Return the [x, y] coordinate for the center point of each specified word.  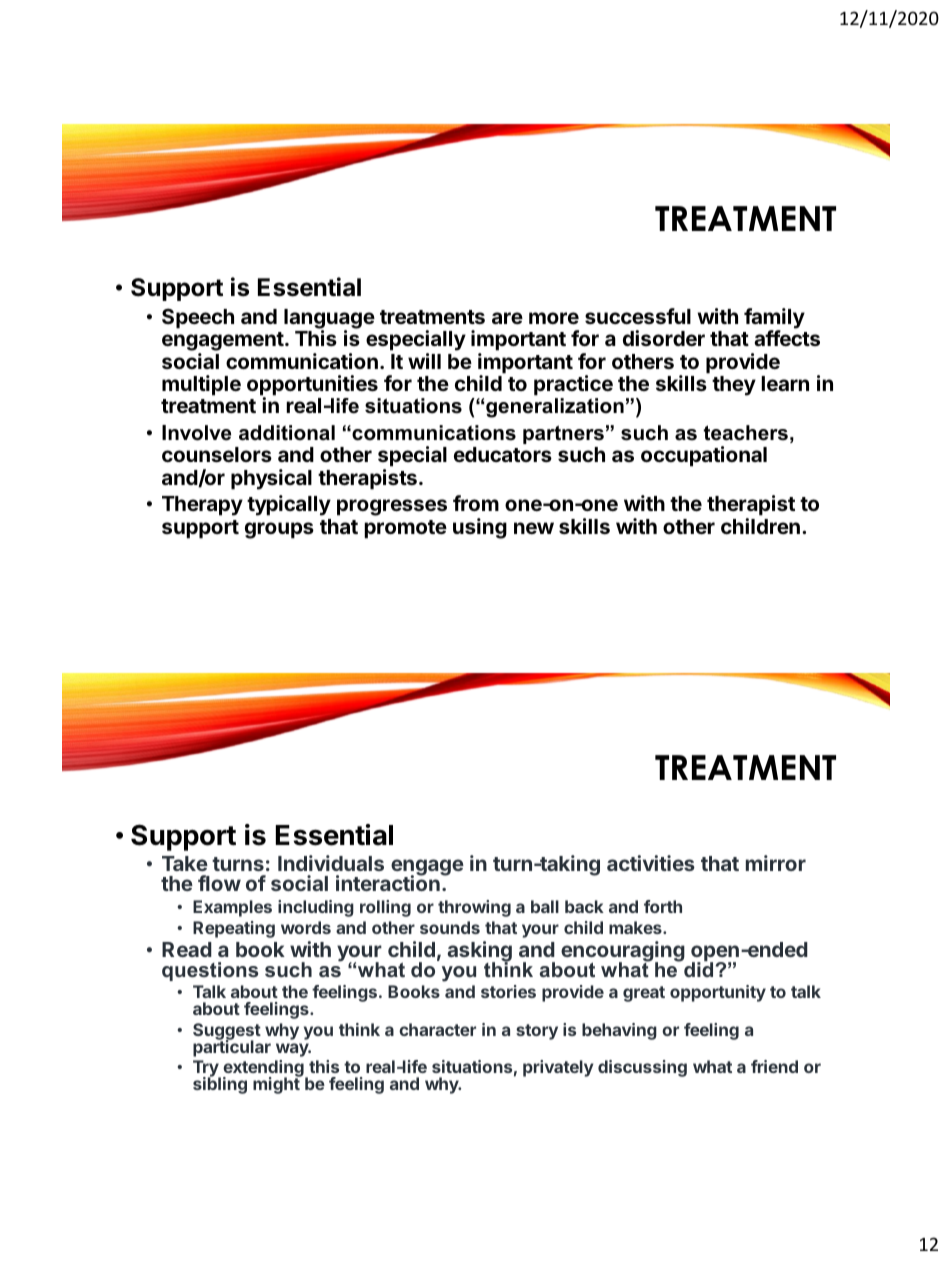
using [480, 528]
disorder [664, 338]
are [507, 318]
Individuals [331, 863]
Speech [198, 318]
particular [232, 1047]
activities [651, 863]
